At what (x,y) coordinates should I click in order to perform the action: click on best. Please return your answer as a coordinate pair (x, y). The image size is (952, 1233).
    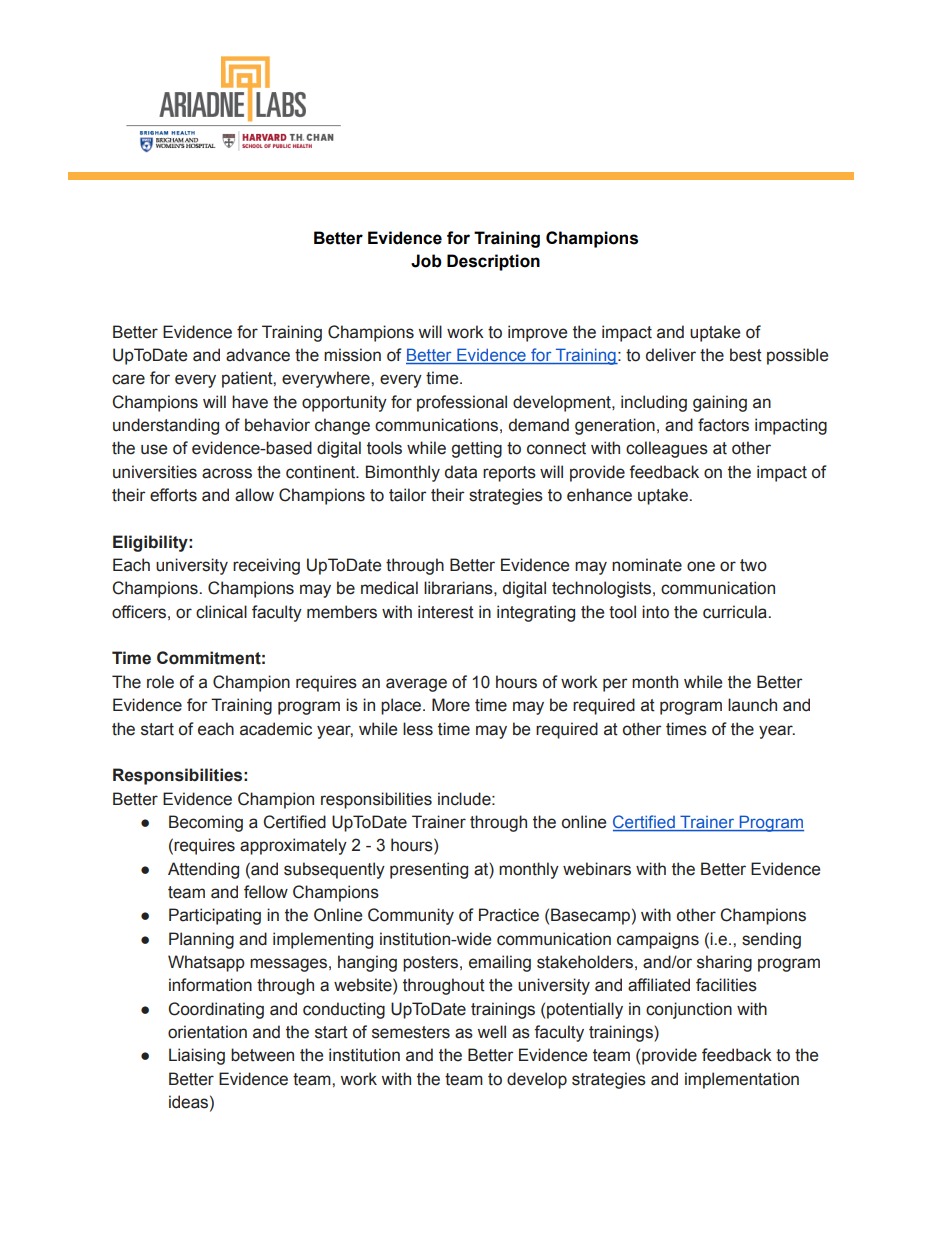
    Looking at the image, I should click on (746, 355).
